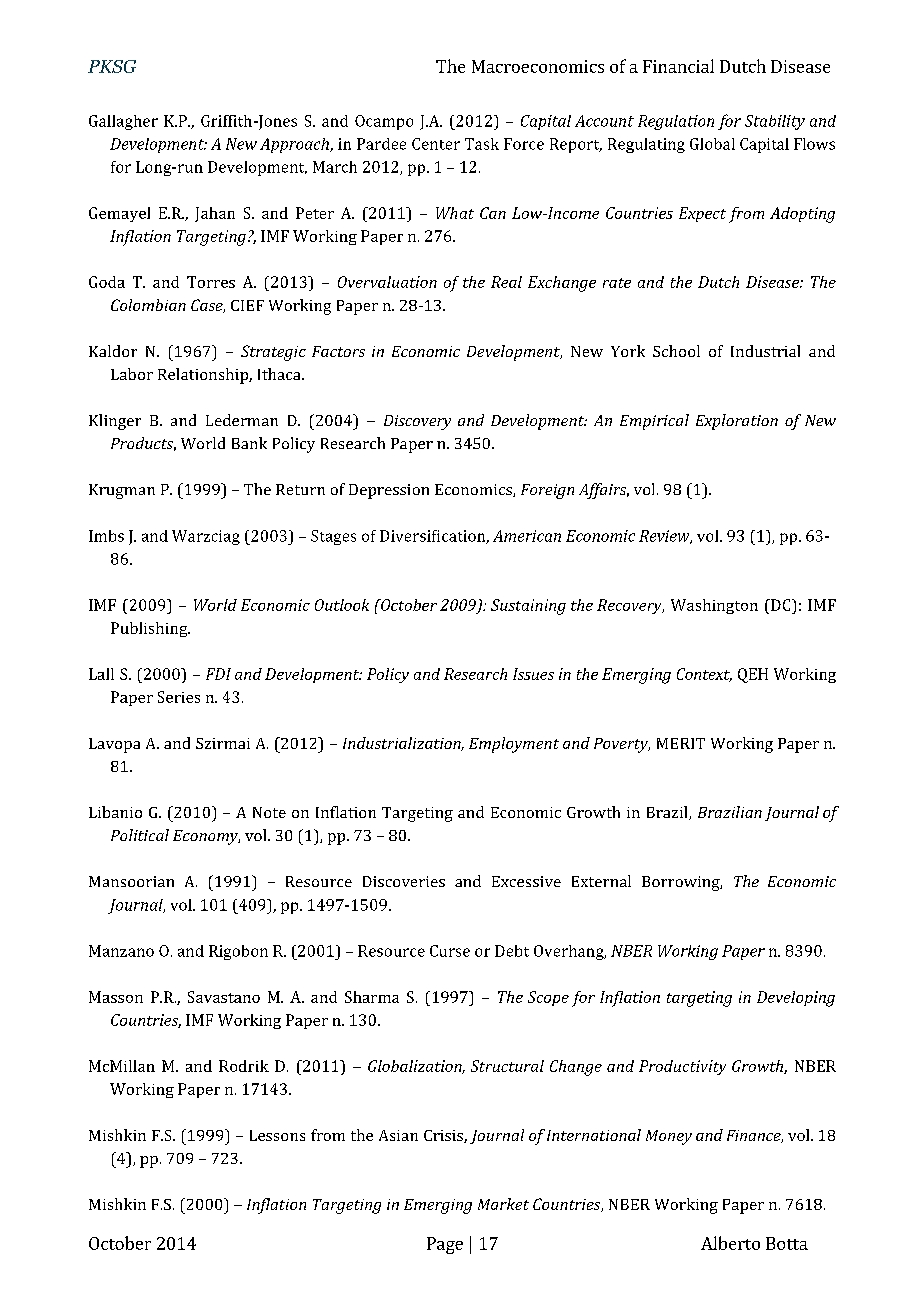  I want to click on Excessive, so click(526, 881).
